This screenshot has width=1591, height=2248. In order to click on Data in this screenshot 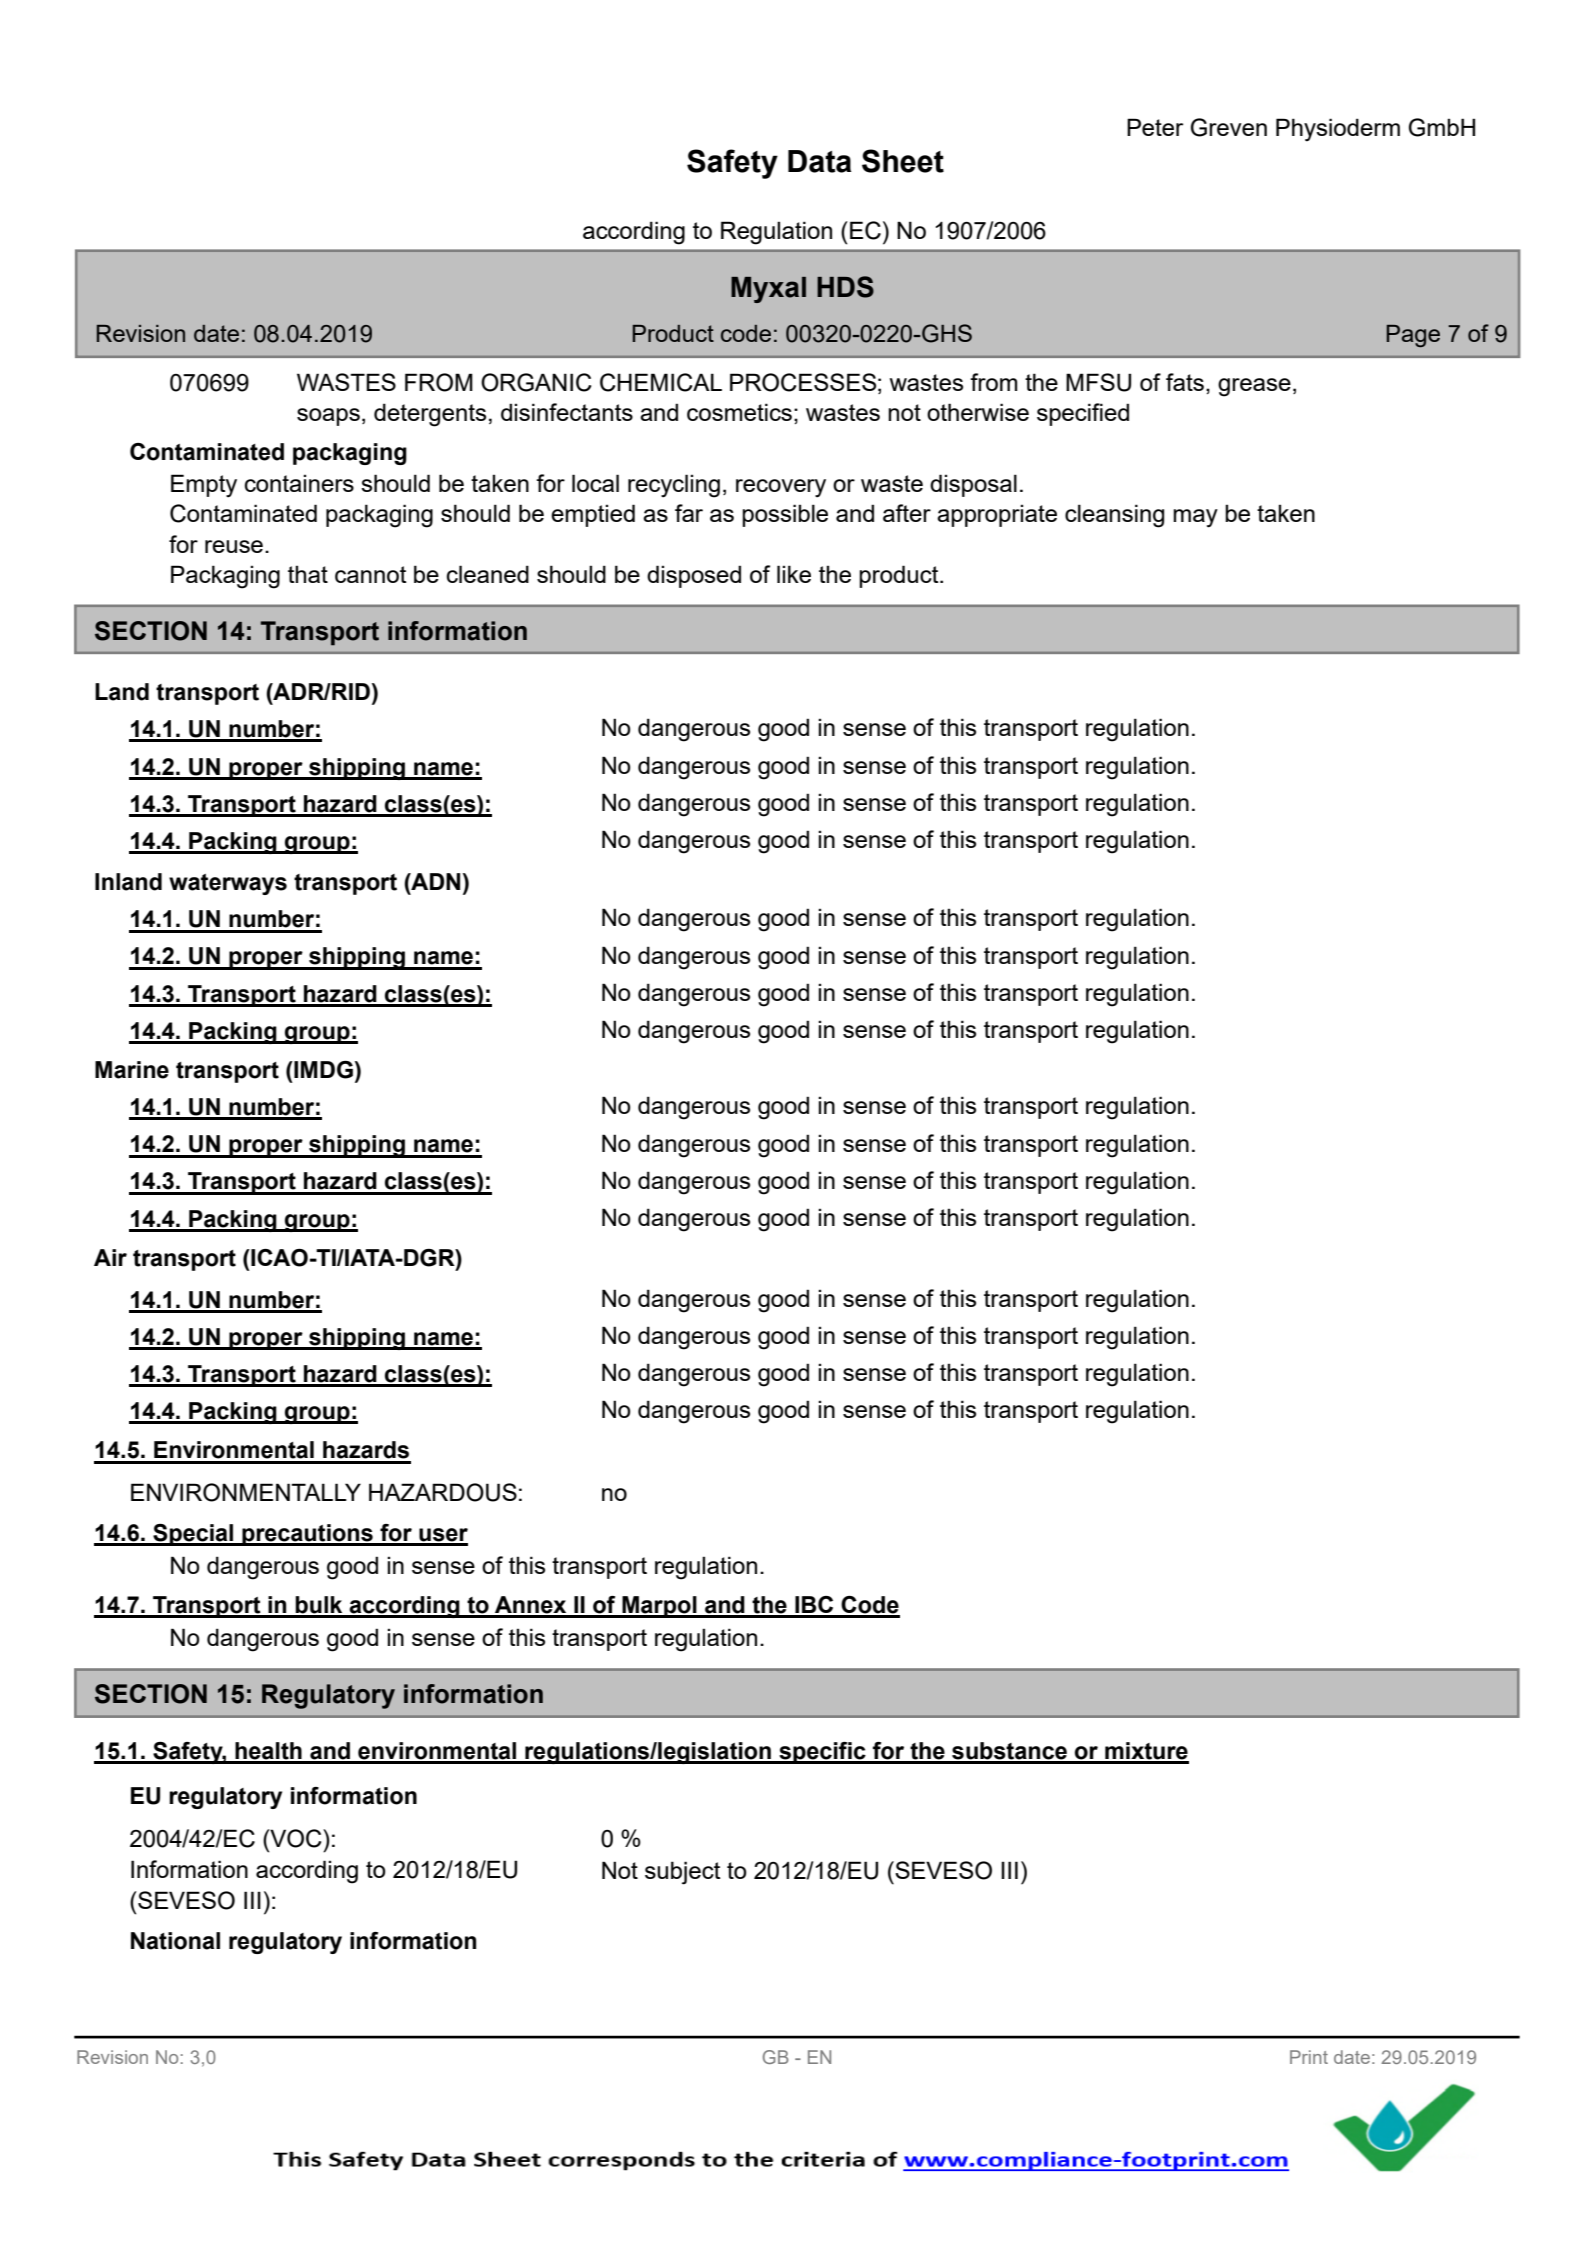, I will do `click(819, 161)`.
